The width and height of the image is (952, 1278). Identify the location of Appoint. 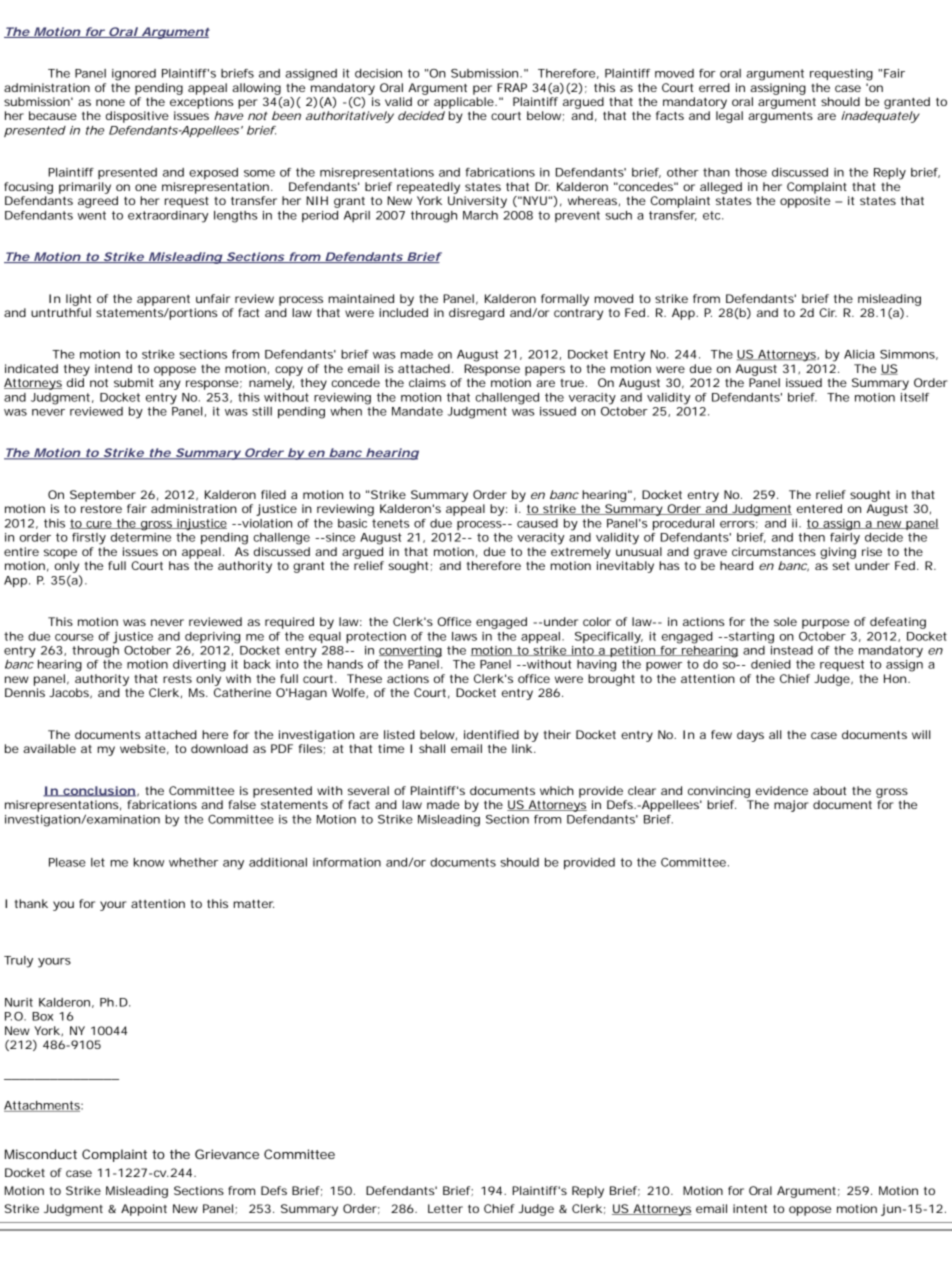
(144, 1210).
